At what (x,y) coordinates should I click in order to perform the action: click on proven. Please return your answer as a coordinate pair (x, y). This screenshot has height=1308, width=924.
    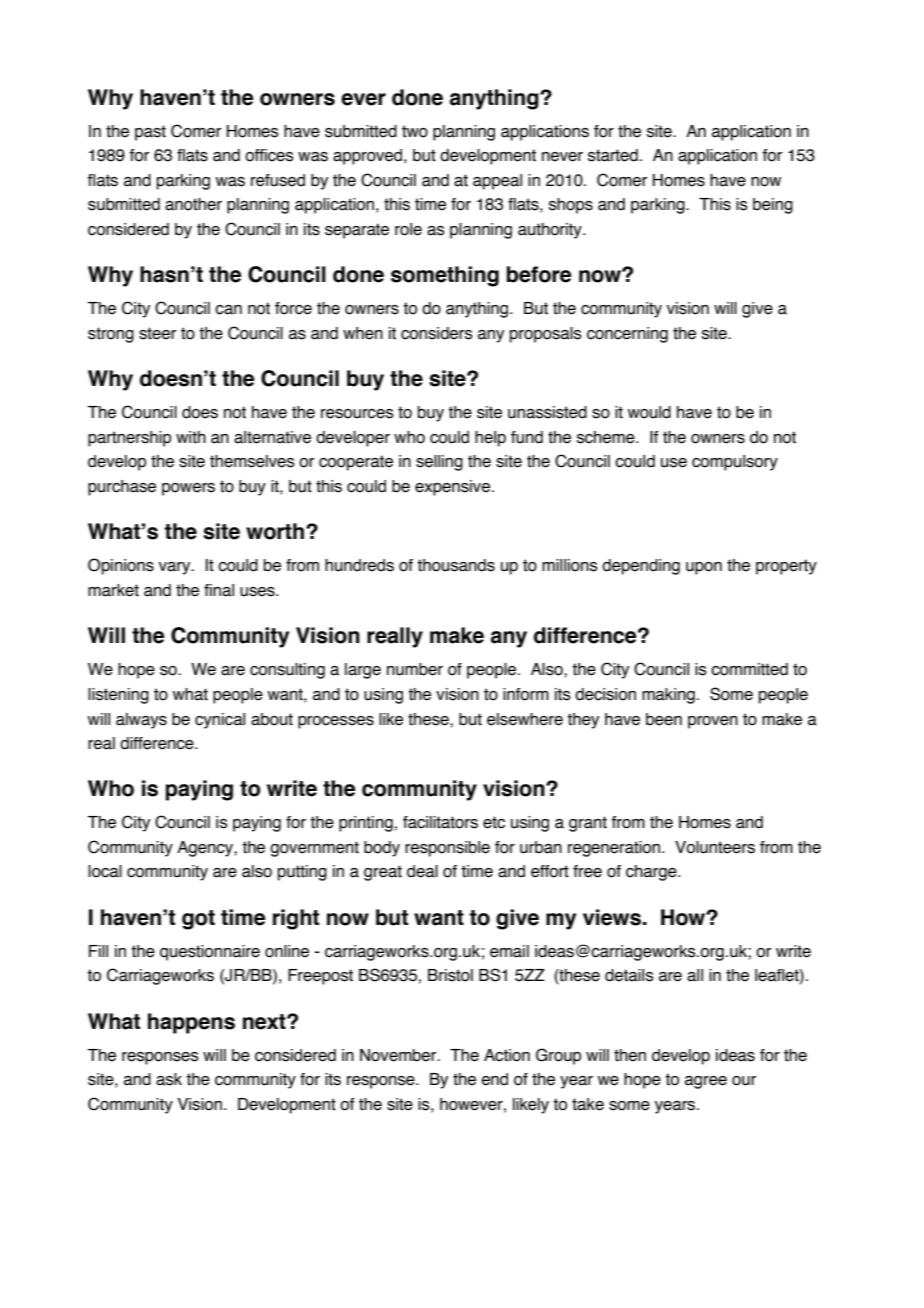
    Looking at the image, I should click on (713, 722).
